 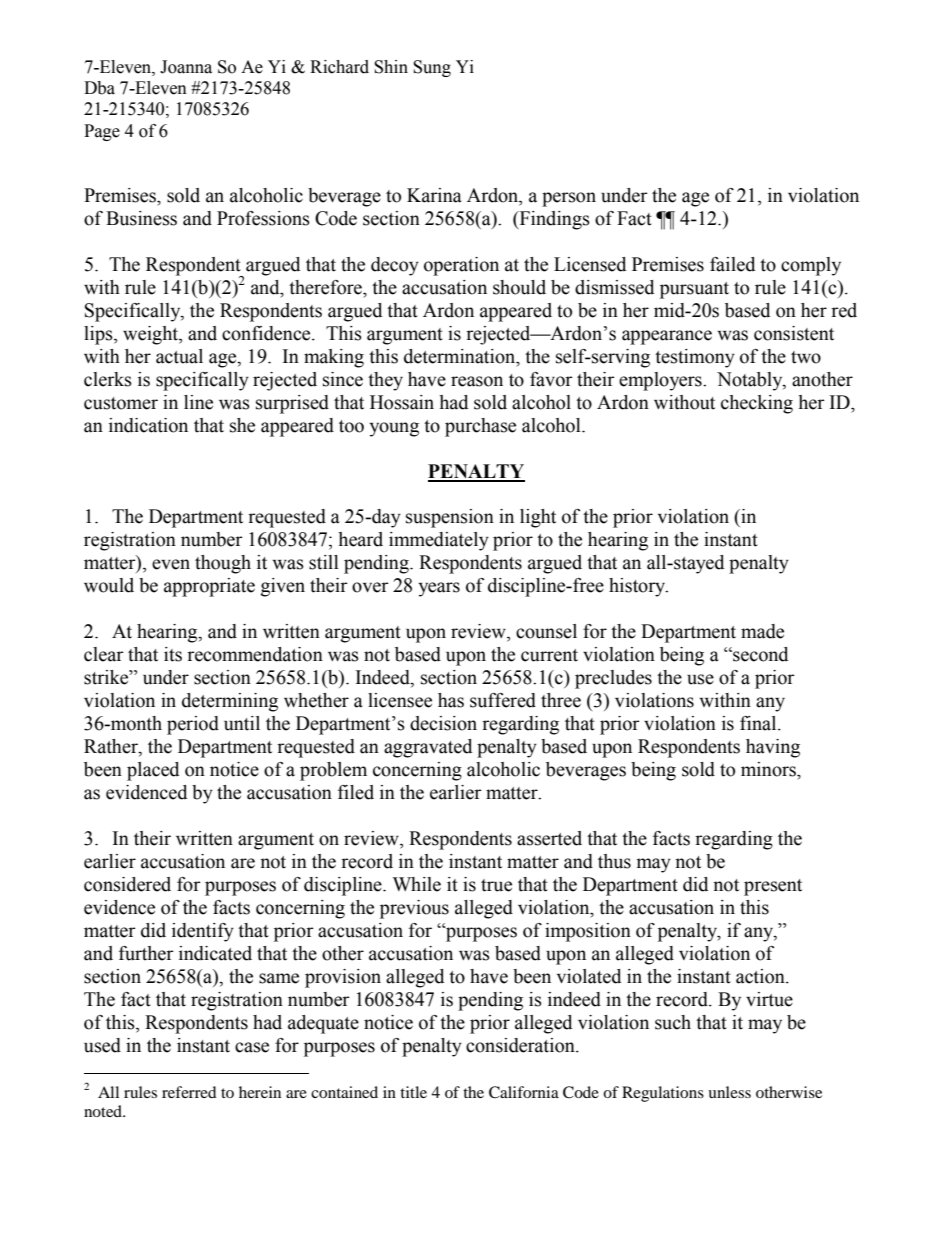 What do you see at coordinates (773, 748) in the image?
I see `having` at bounding box center [773, 748].
